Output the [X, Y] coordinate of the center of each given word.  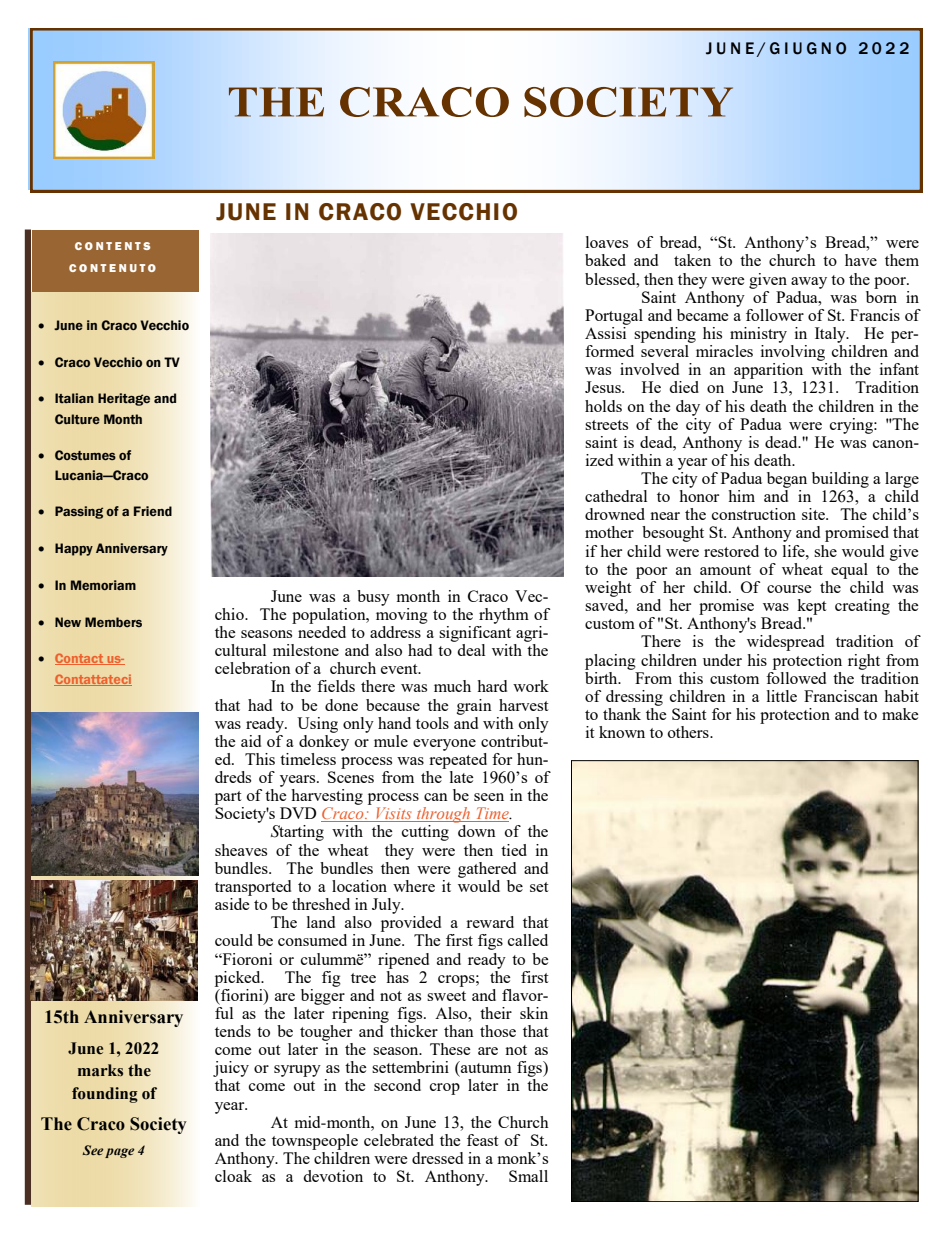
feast [482, 1140]
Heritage [124, 399]
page [119, 1153]
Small [528, 1176]
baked [605, 260]
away [809, 283]
